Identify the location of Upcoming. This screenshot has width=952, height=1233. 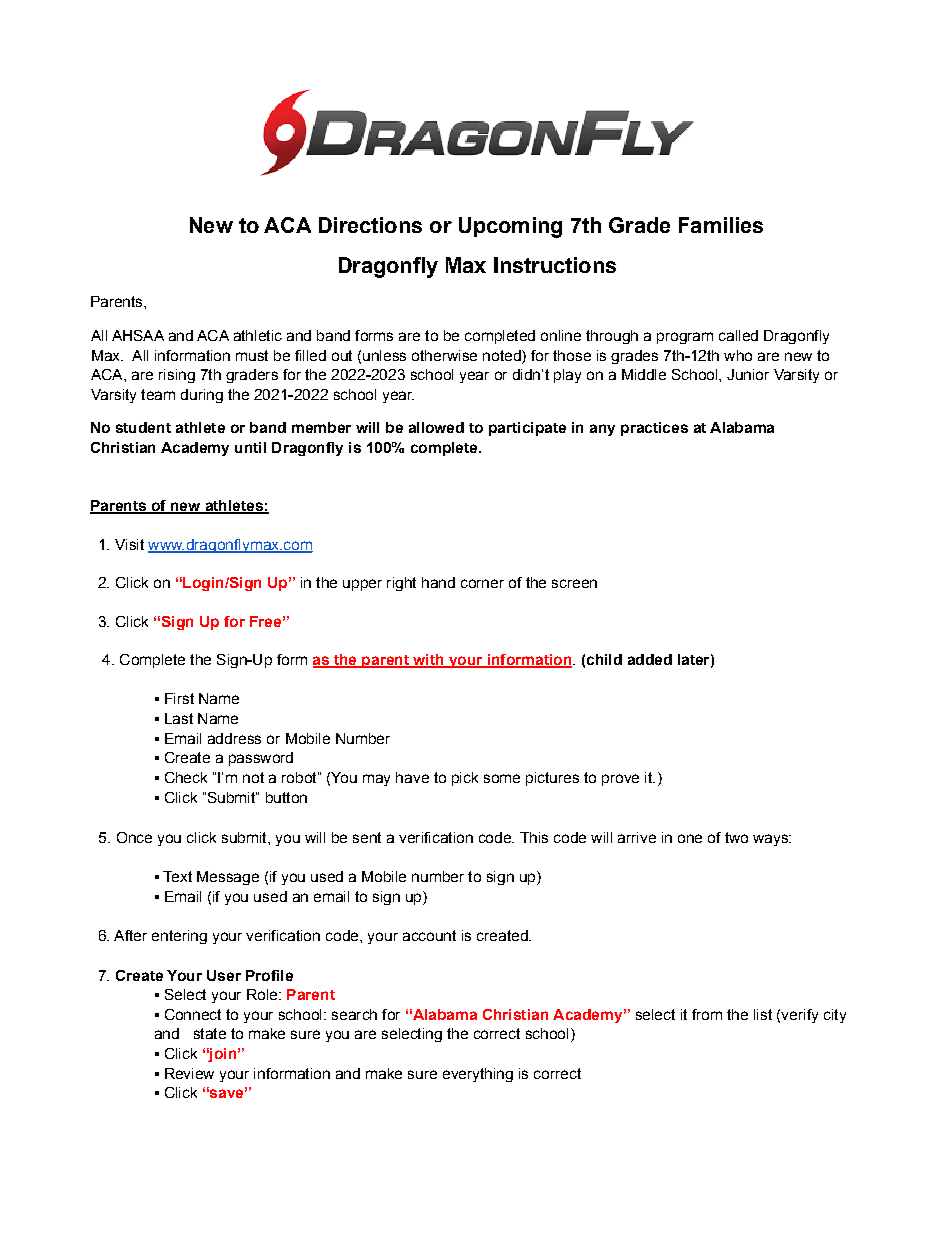
(510, 227).
